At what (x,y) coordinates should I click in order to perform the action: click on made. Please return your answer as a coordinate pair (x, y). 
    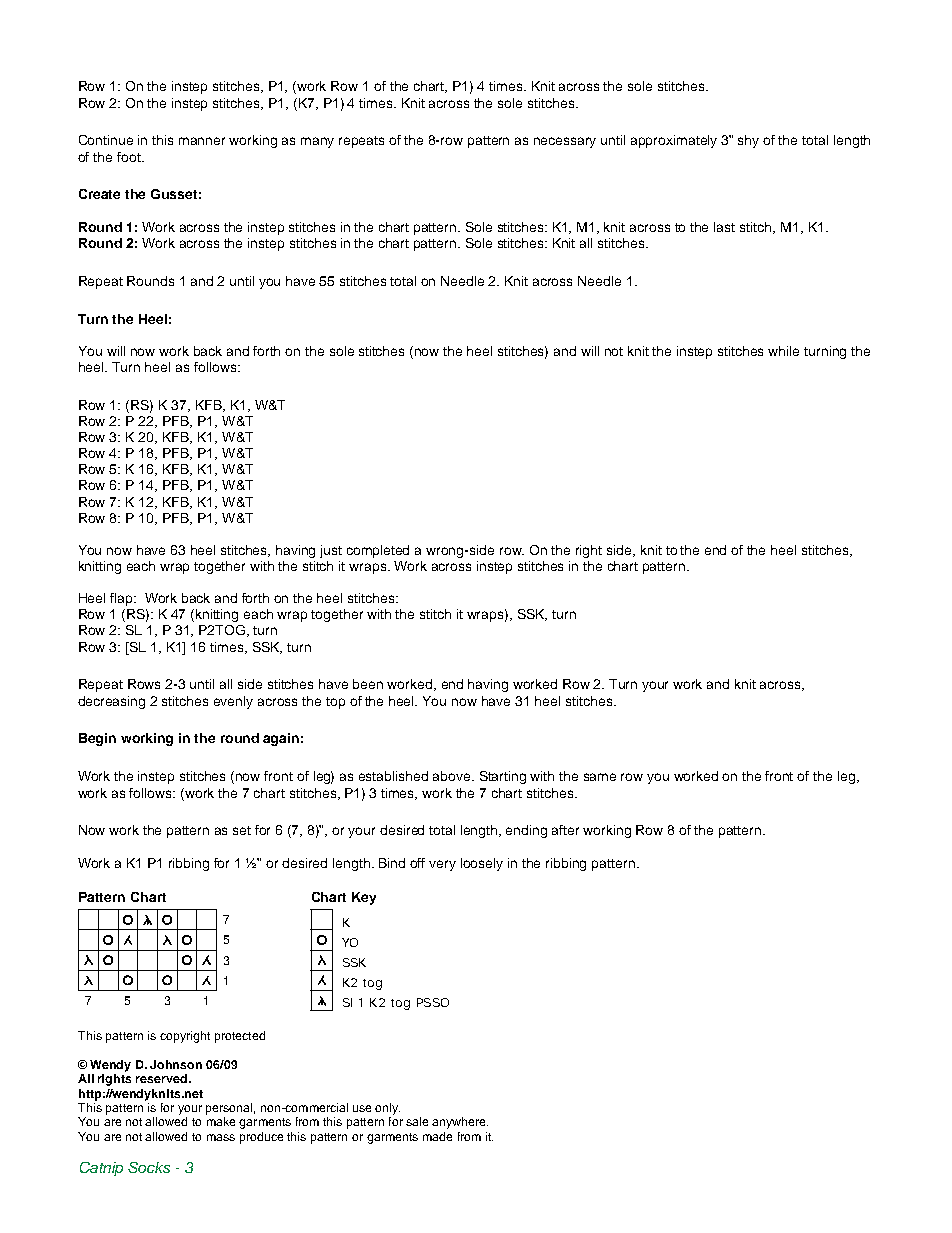
    Looking at the image, I should click on (437, 1136).
